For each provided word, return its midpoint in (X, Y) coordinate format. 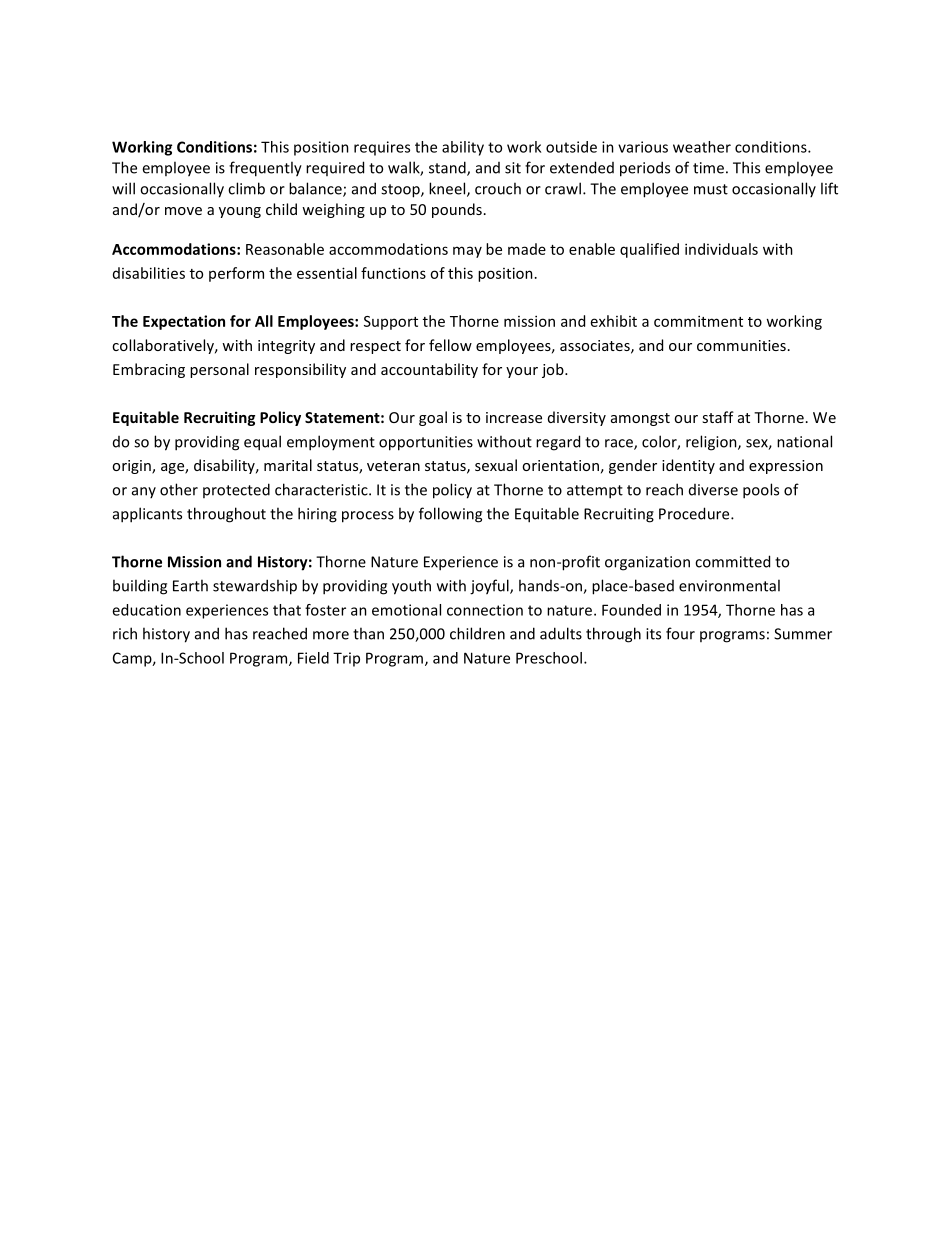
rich (125, 633)
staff (718, 417)
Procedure (695, 513)
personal (219, 370)
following (450, 515)
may (467, 252)
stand (448, 168)
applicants (147, 515)
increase (514, 417)
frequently (265, 169)
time (708, 168)
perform (236, 274)
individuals (721, 249)
